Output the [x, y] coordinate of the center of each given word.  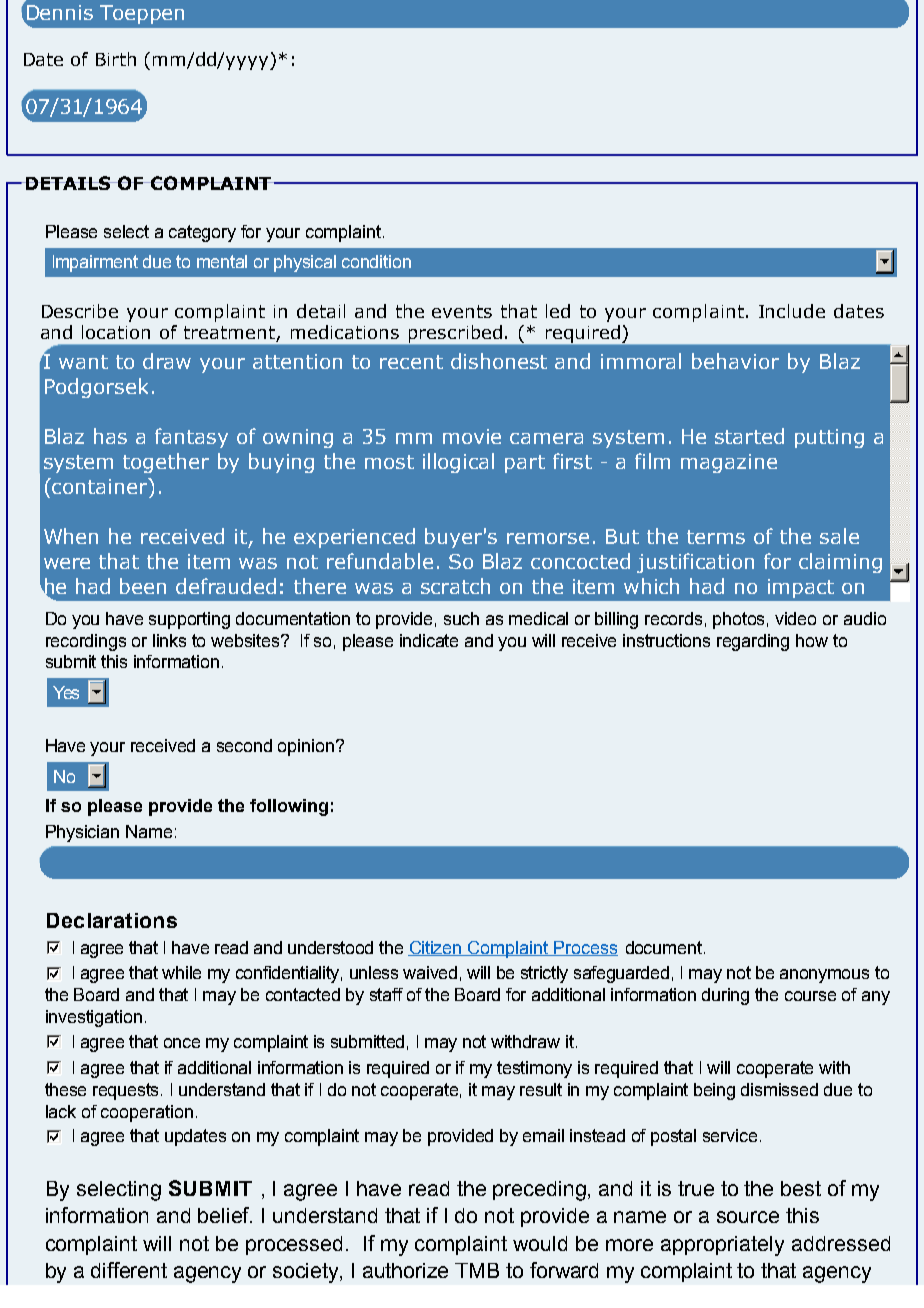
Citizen [436, 948]
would [540, 1243]
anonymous [824, 976]
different [129, 1270]
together [166, 463]
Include [792, 311]
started [749, 436]
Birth [116, 59]
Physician [82, 833]
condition [376, 261]
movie [472, 436]
